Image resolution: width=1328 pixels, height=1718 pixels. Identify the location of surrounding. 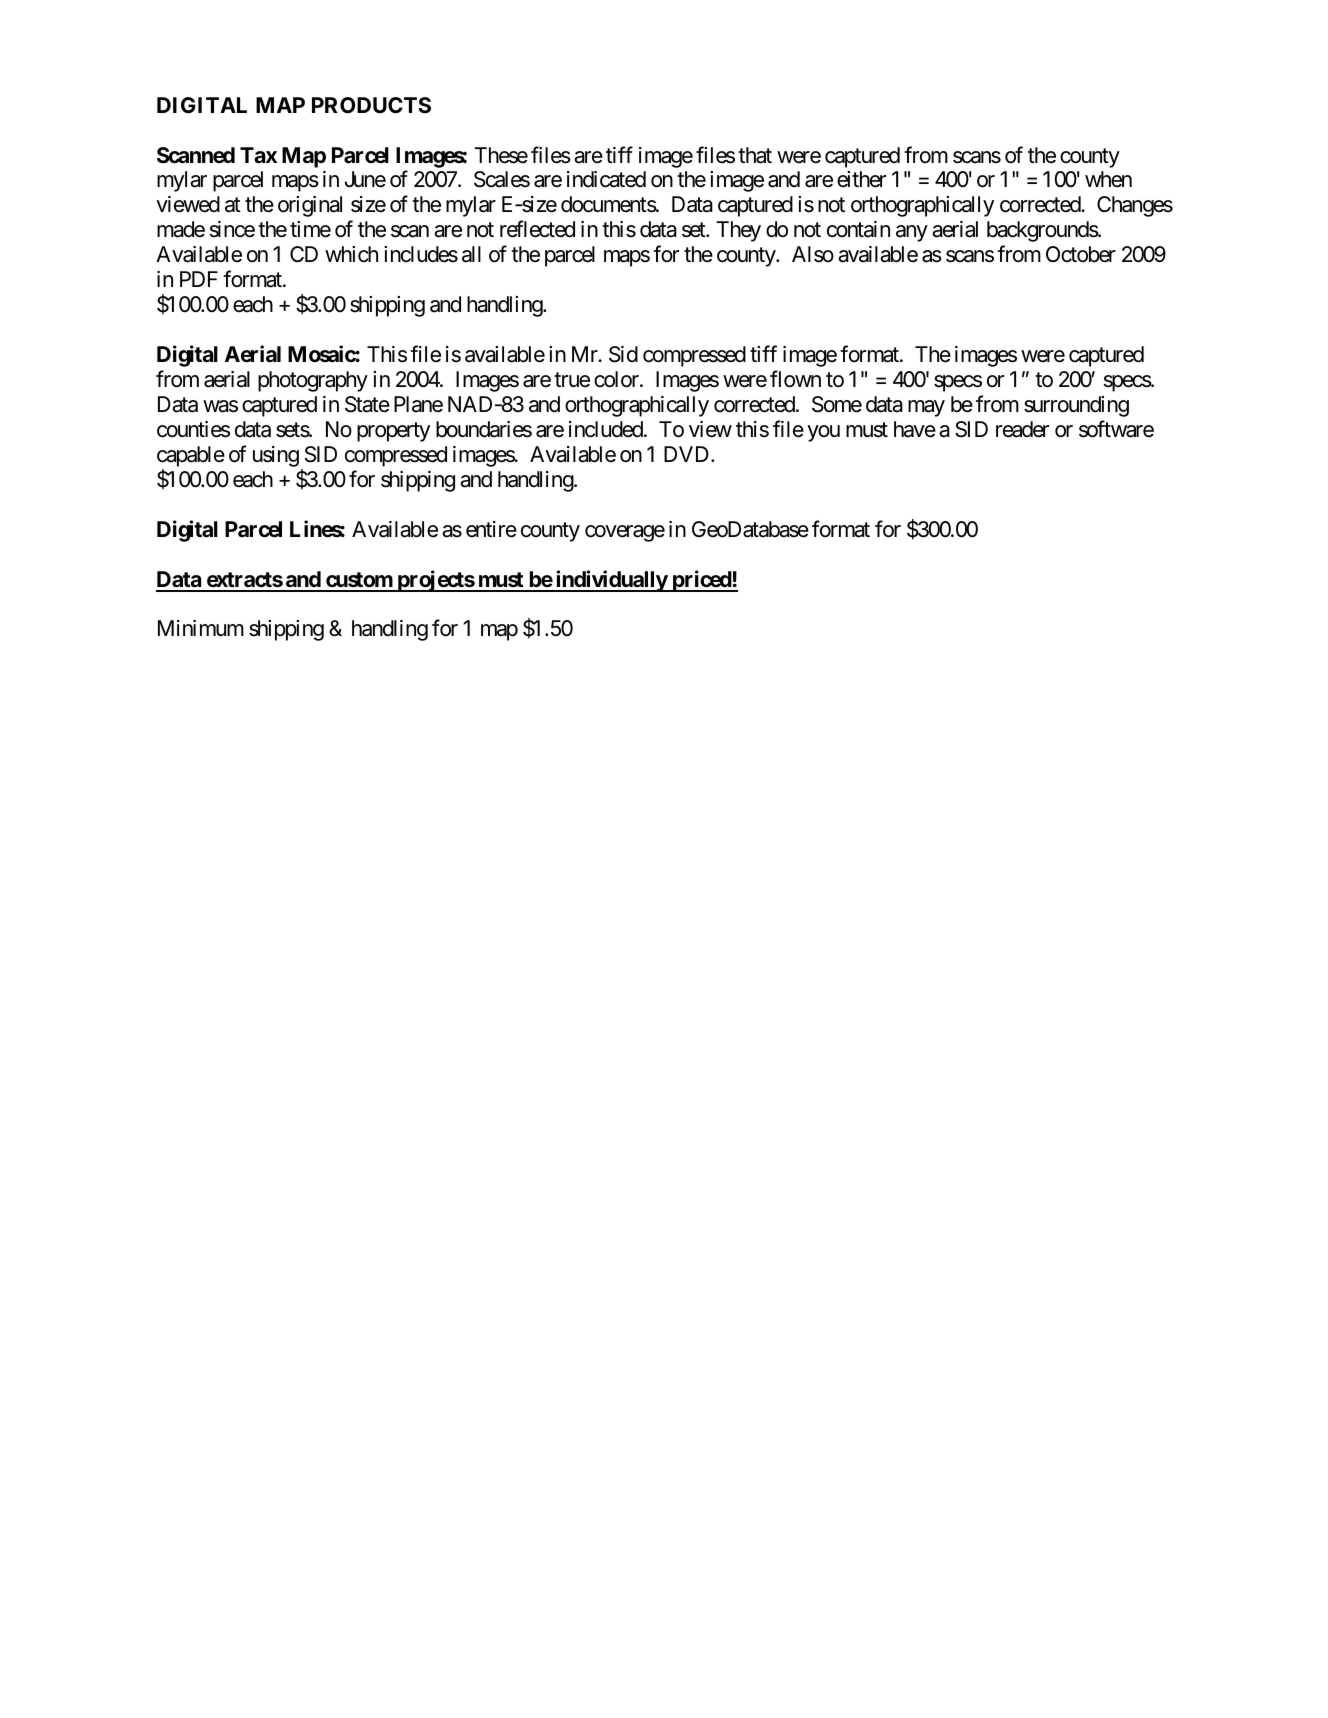
(1076, 406).
